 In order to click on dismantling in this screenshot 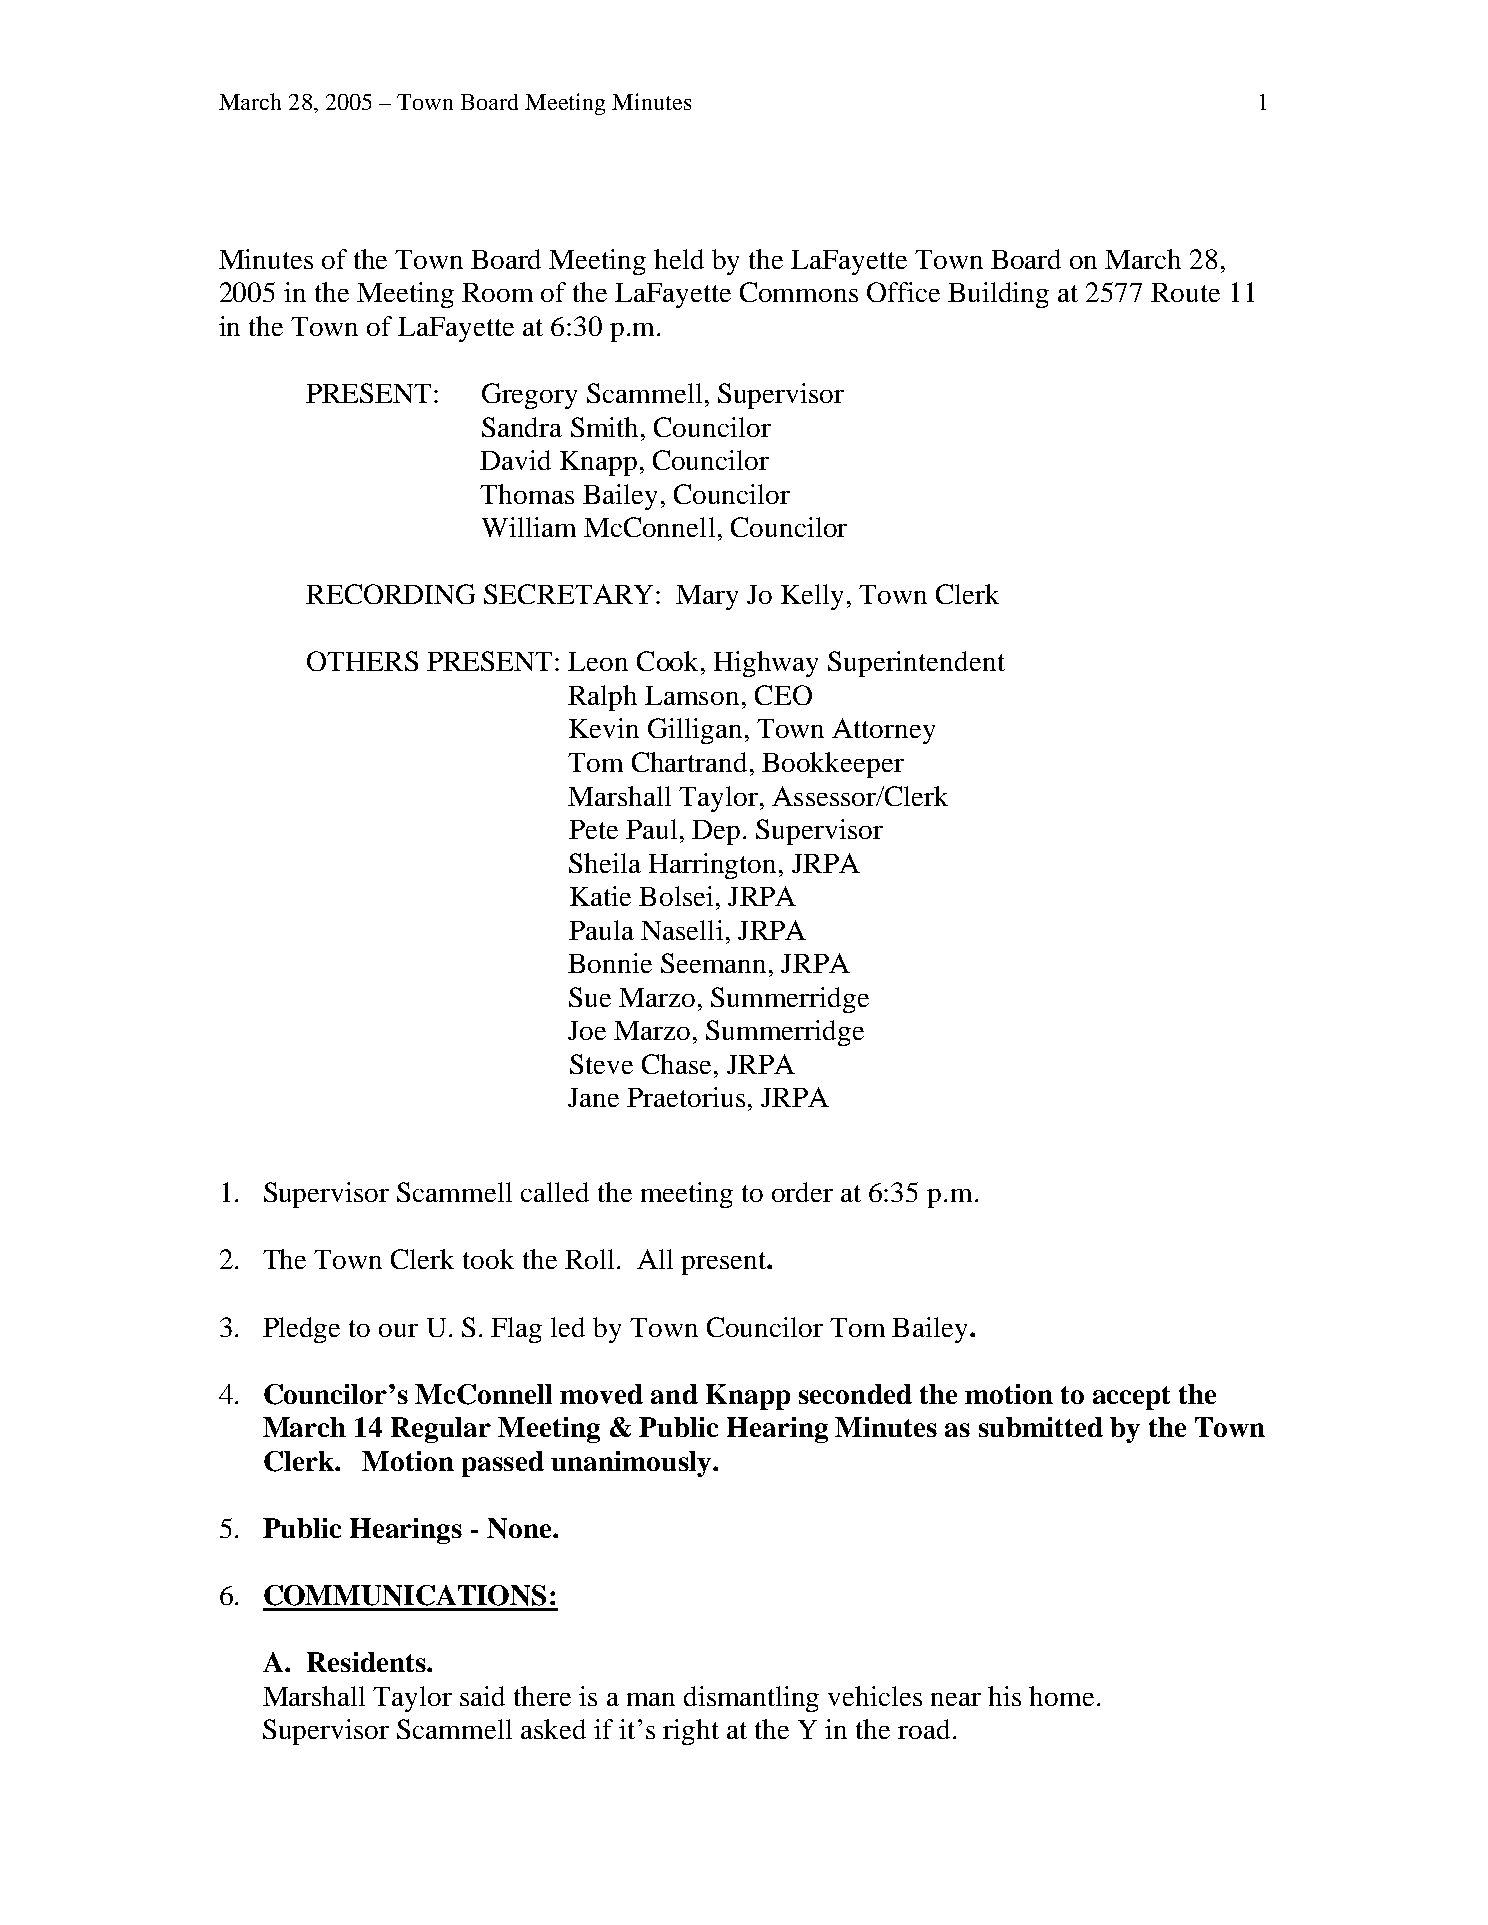, I will do `click(751, 1699)`.
